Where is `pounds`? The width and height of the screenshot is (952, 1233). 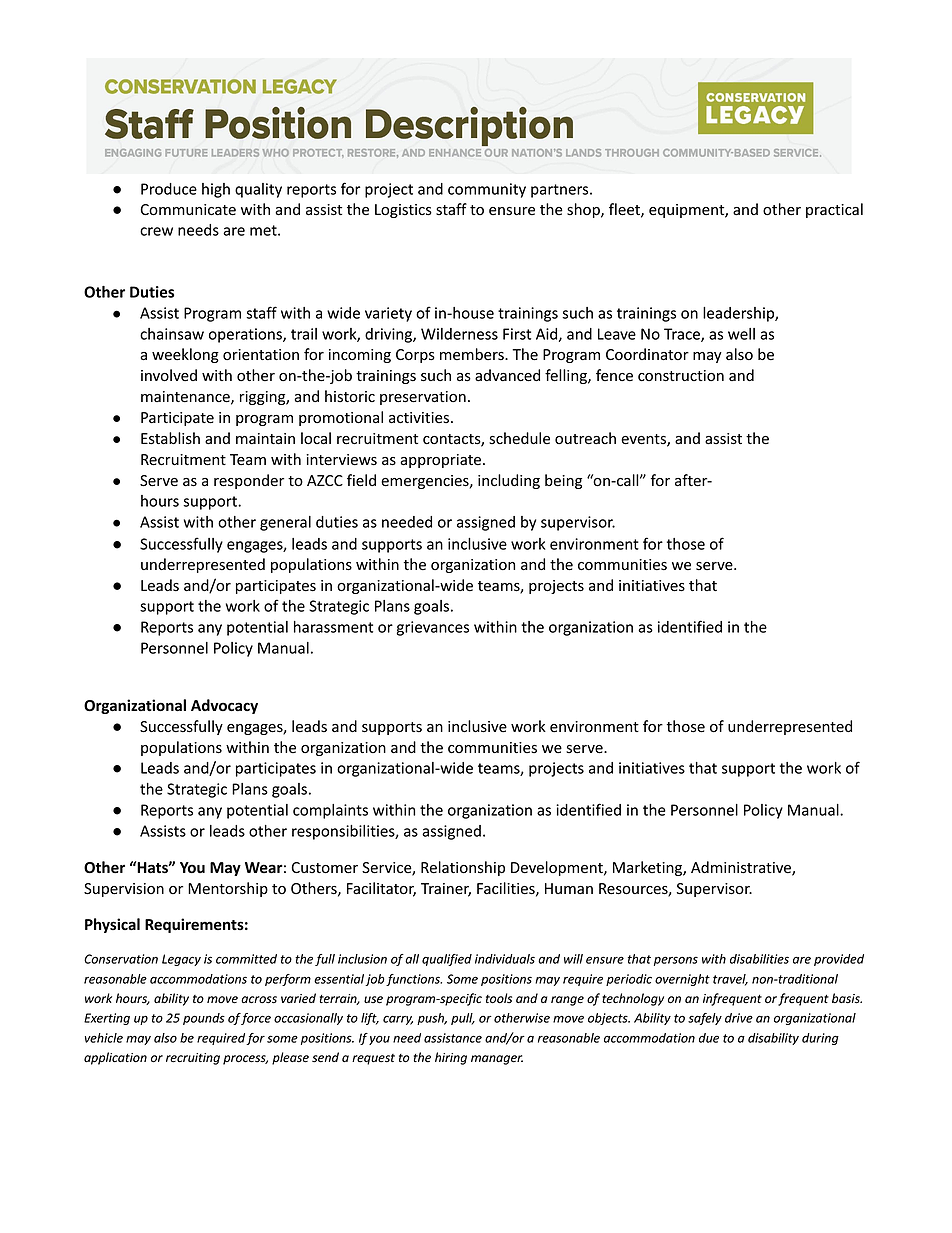
pounds is located at coordinates (204, 1019).
